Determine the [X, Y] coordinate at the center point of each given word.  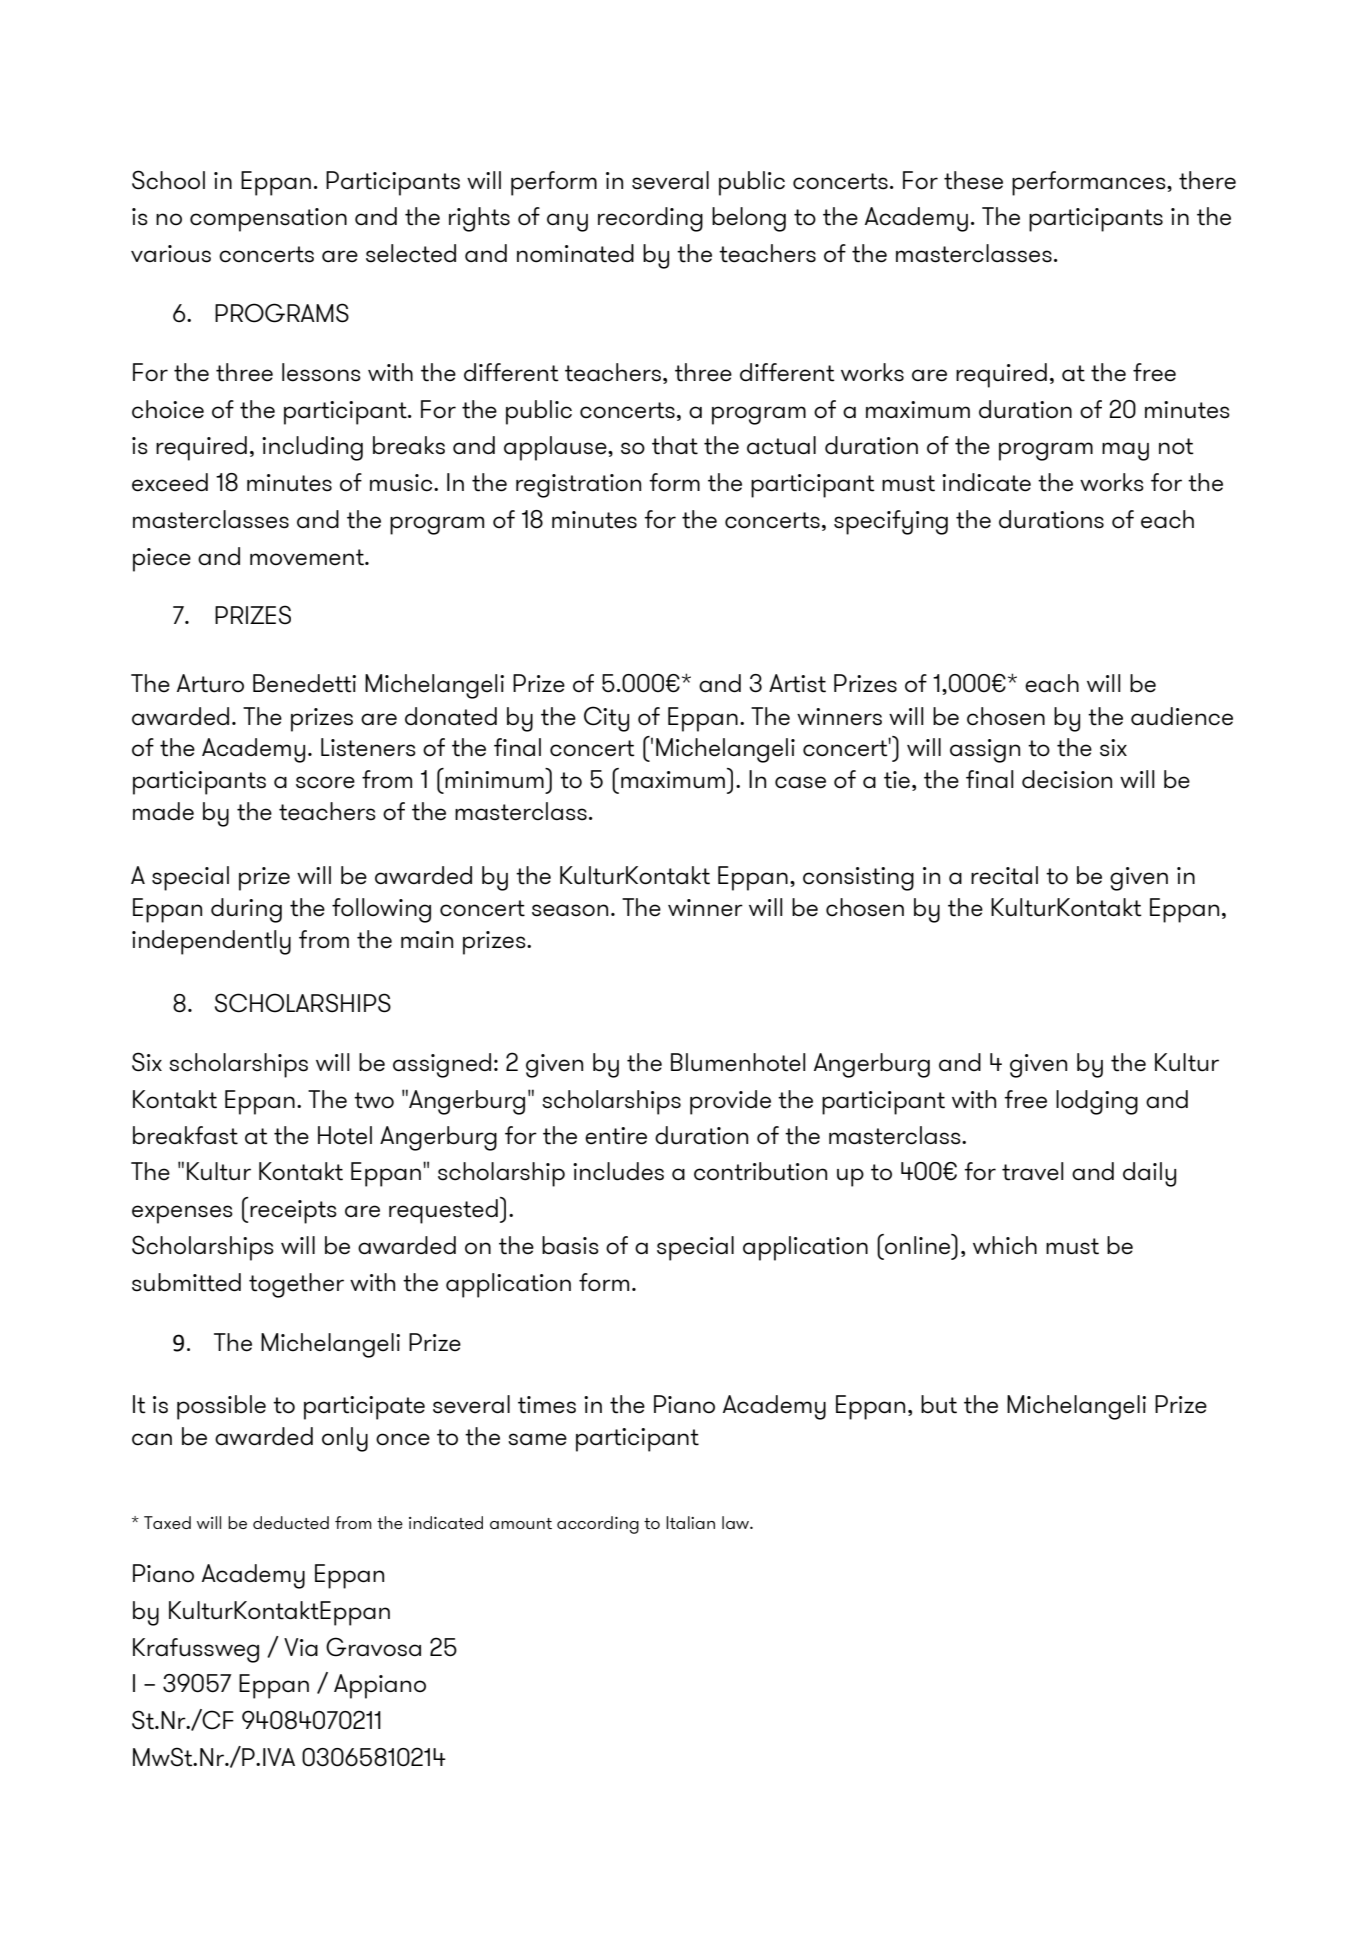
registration [578, 486]
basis [570, 1245]
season [570, 910]
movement [308, 557]
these [973, 180]
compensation [268, 220]
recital [1004, 875]
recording [650, 219]
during [246, 910]
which [1005, 1245]
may [1125, 451]
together [296, 1285]
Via [301, 1647]
